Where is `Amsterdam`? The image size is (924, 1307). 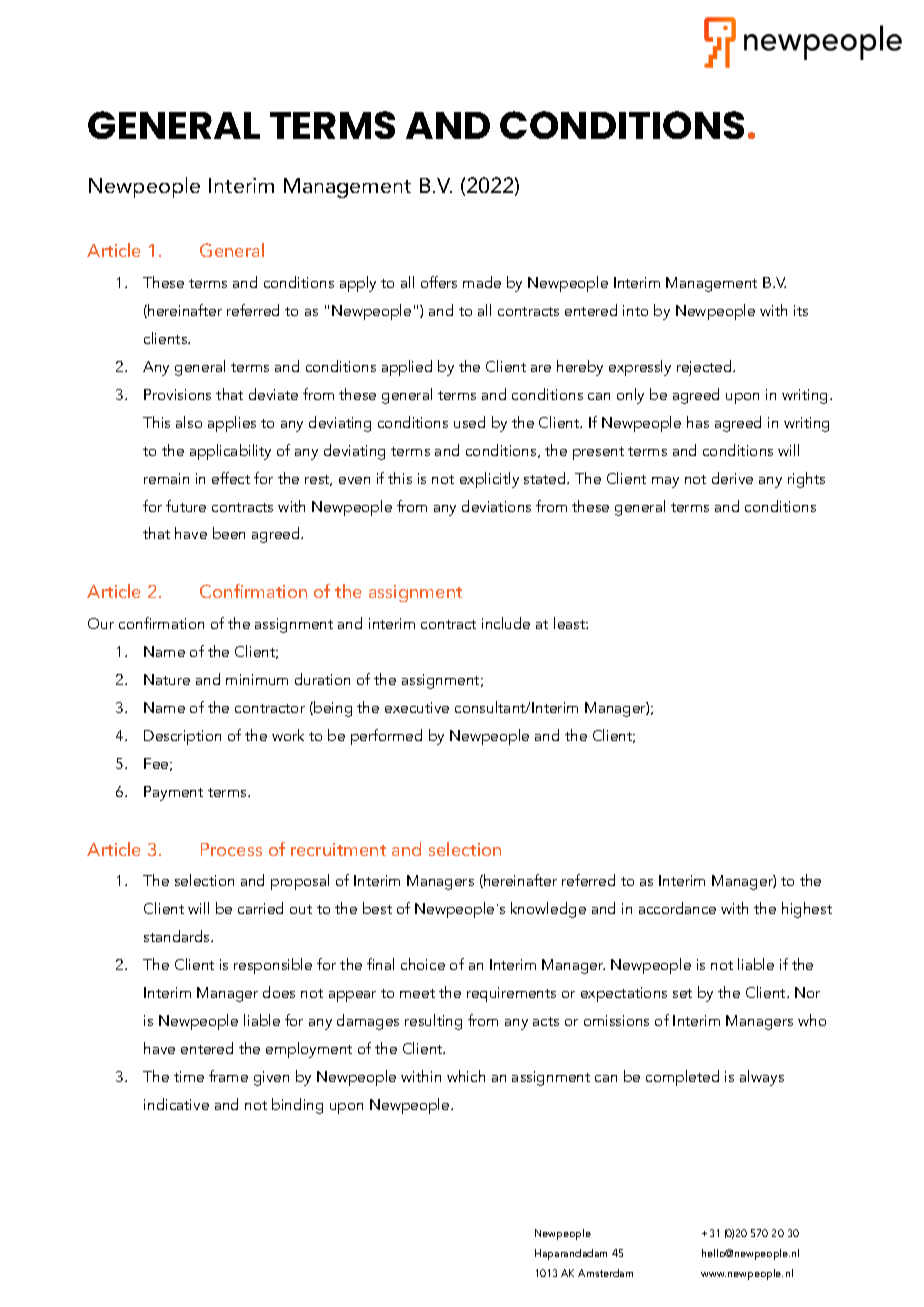 Amsterdam is located at coordinates (605, 1273).
